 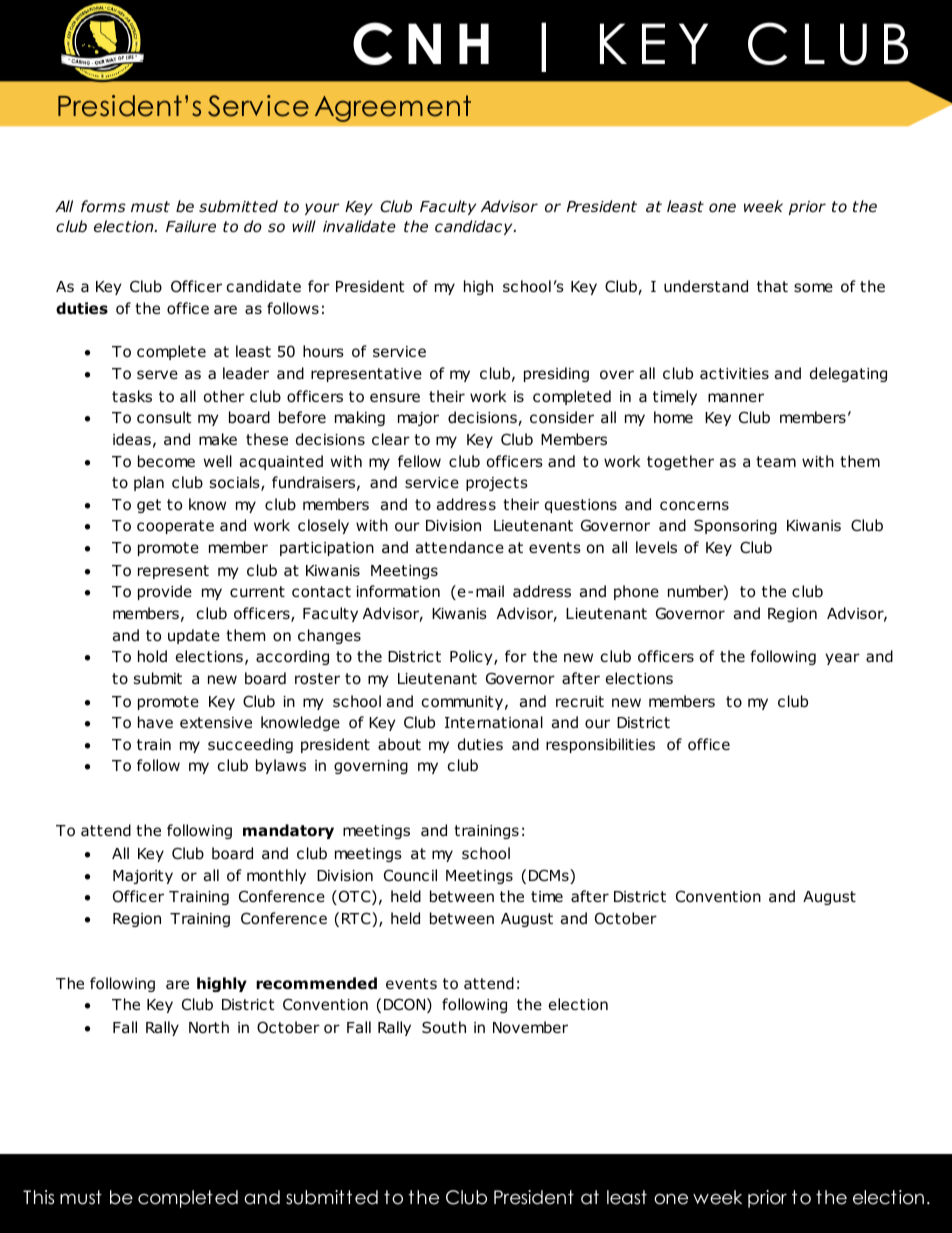 What do you see at coordinates (157, 374) in the screenshot?
I see `serve` at bounding box center [157, 374].
